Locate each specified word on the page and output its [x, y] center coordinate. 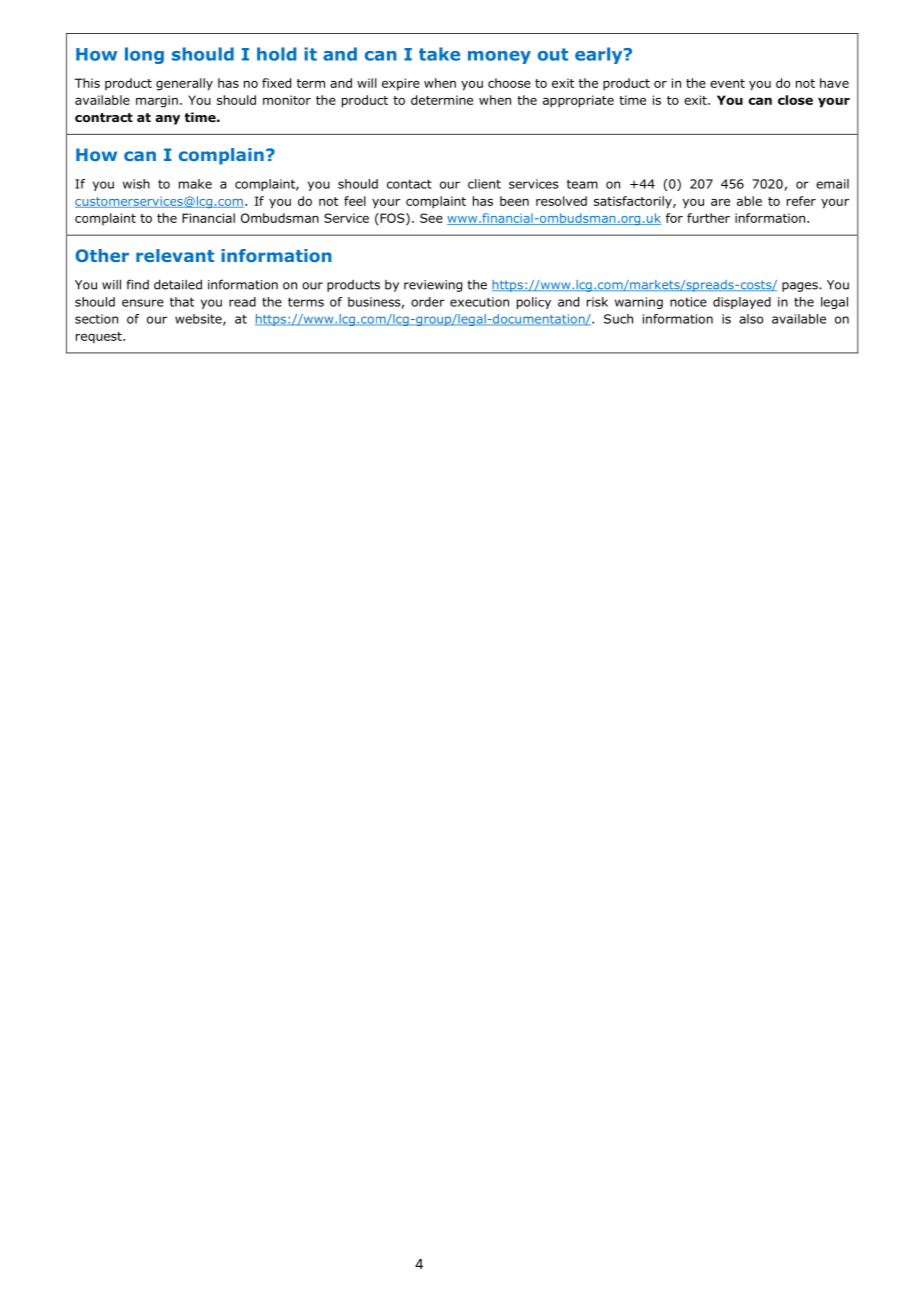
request [100, 338]
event [727, 83]
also [751, 319]
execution [479, 302]
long [144, 55]
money [499, 57]
